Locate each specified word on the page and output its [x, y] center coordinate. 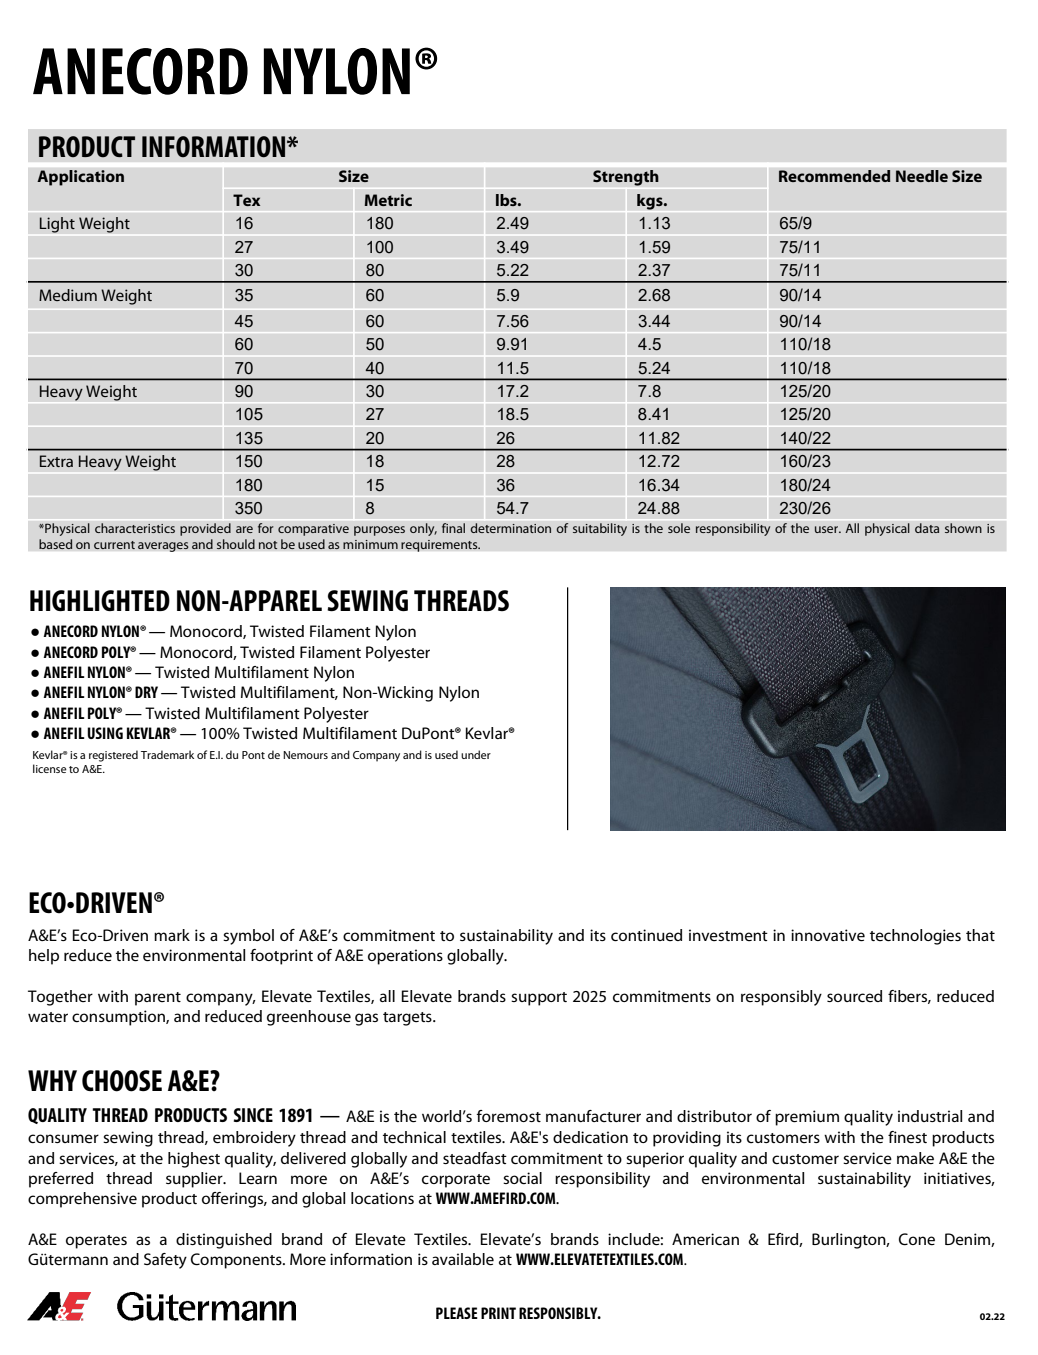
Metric [388, 200]
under [476, 754]
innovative [828, 935]
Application [80, 178]
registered [113, 756]
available [463, 1259]
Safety [165, 1261]
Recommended [835, 176]
